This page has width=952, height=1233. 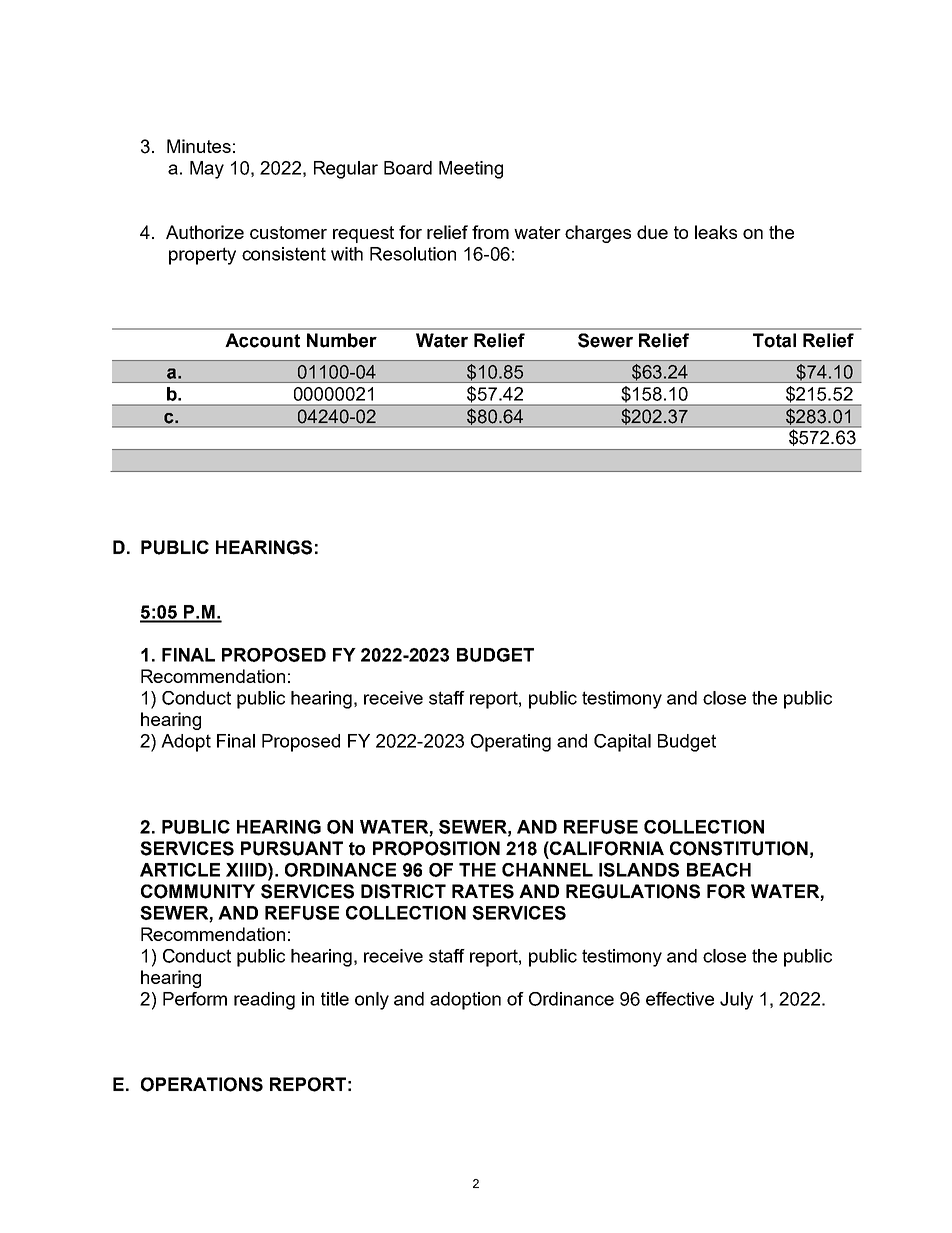 I want to click on Operating, so click(x=511, y=743).
